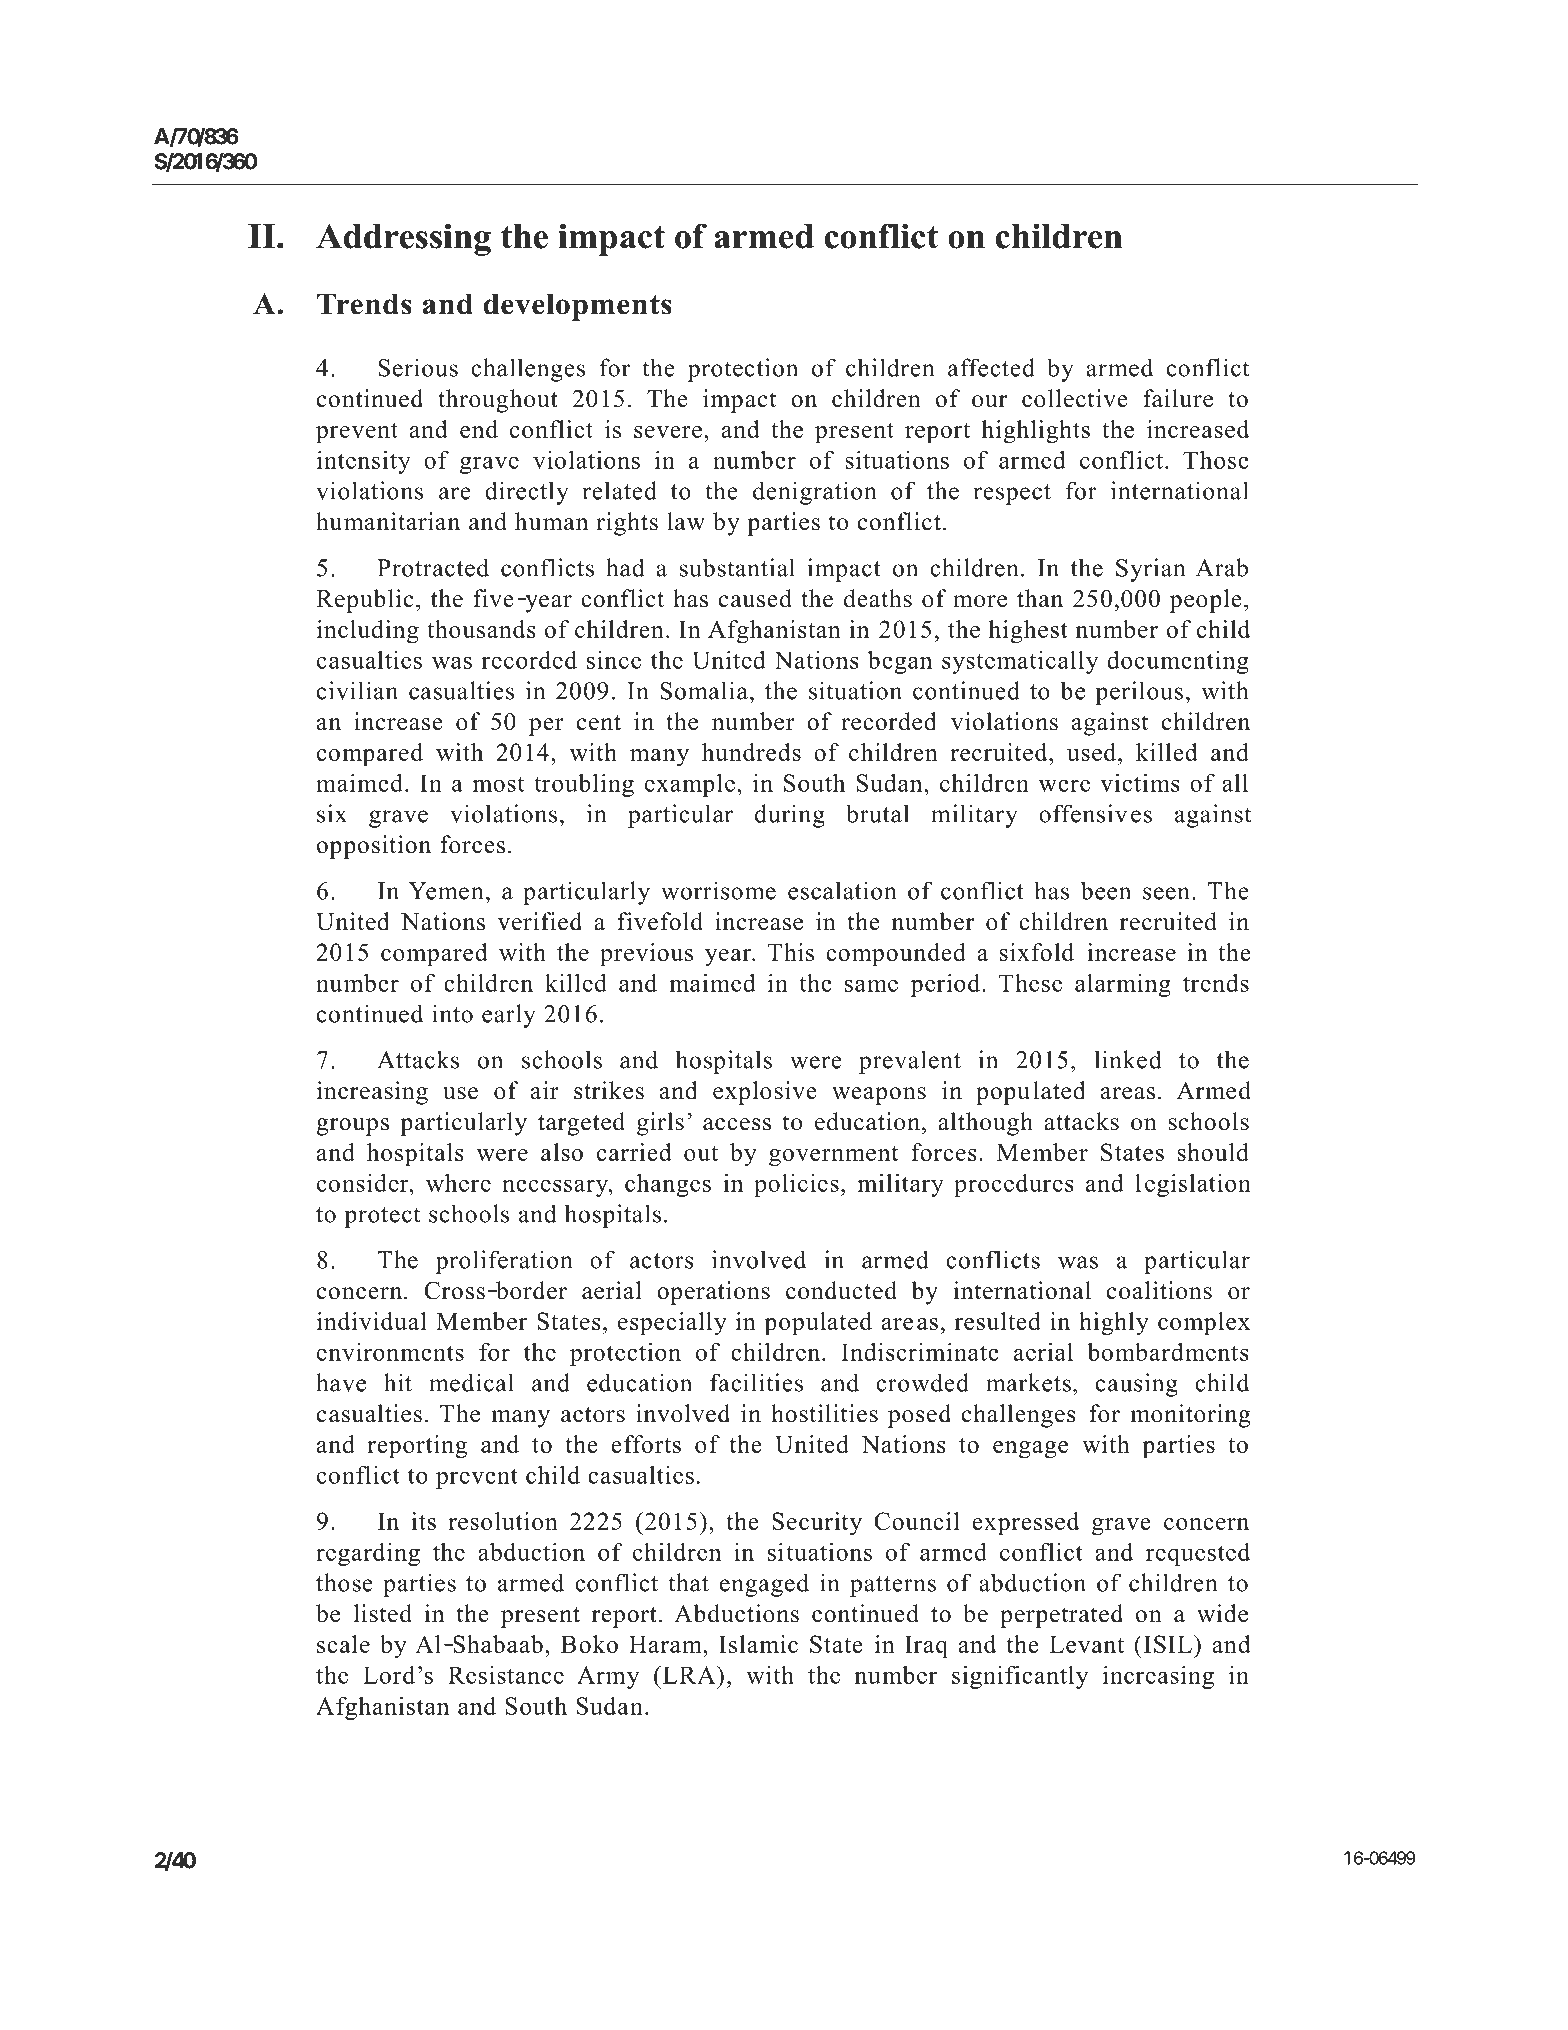 This document has height=2030, width=1568. Describe the element at coordinates (758, 1644) in the document. I see `Islamic` at that location.
